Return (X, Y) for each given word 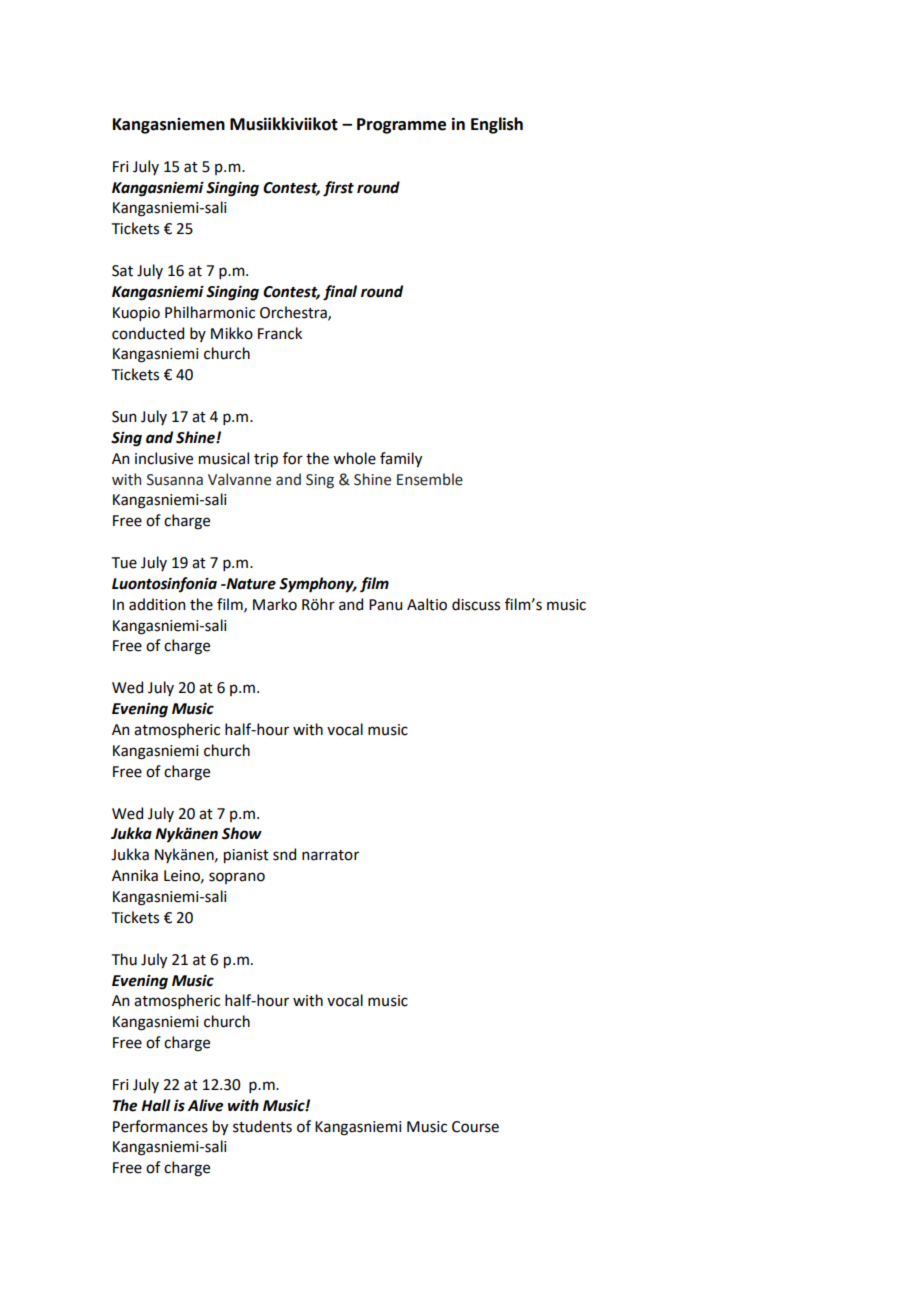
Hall (156, 1105)
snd (284, 854)
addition (157, 604)
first (338, 189)
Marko (275, 604)
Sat (122, 271)
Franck (280, 333)
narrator (330, 855)
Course (475, 1127)
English (497, 125)
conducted (148, 333)
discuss (476, 604)
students (262, 1126)
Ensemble (430, 479)
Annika (135, 875)
